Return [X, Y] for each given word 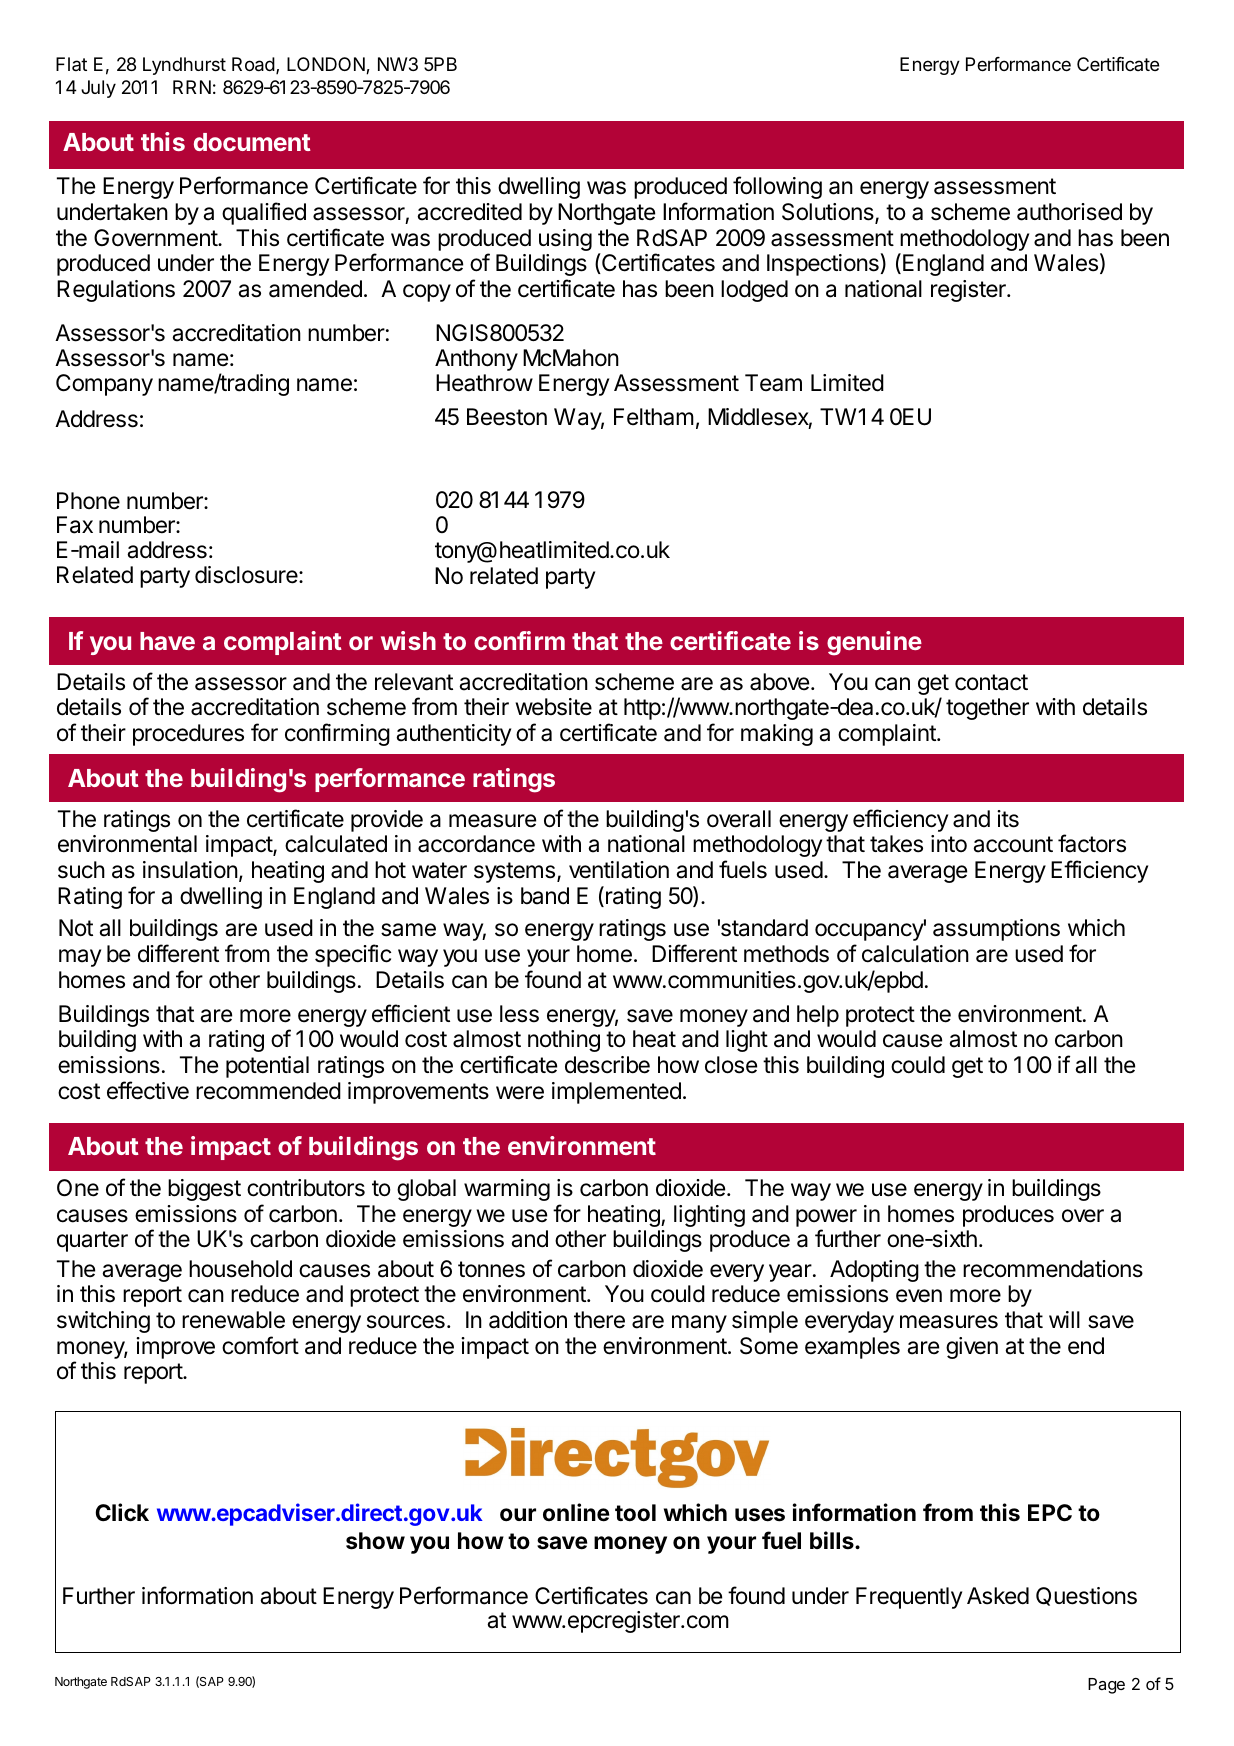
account [1013, 844]
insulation [190, 870]
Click [122, 1512]
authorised [1069, 212]
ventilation [619, 870]
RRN [192, 87]
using [565, 240]
